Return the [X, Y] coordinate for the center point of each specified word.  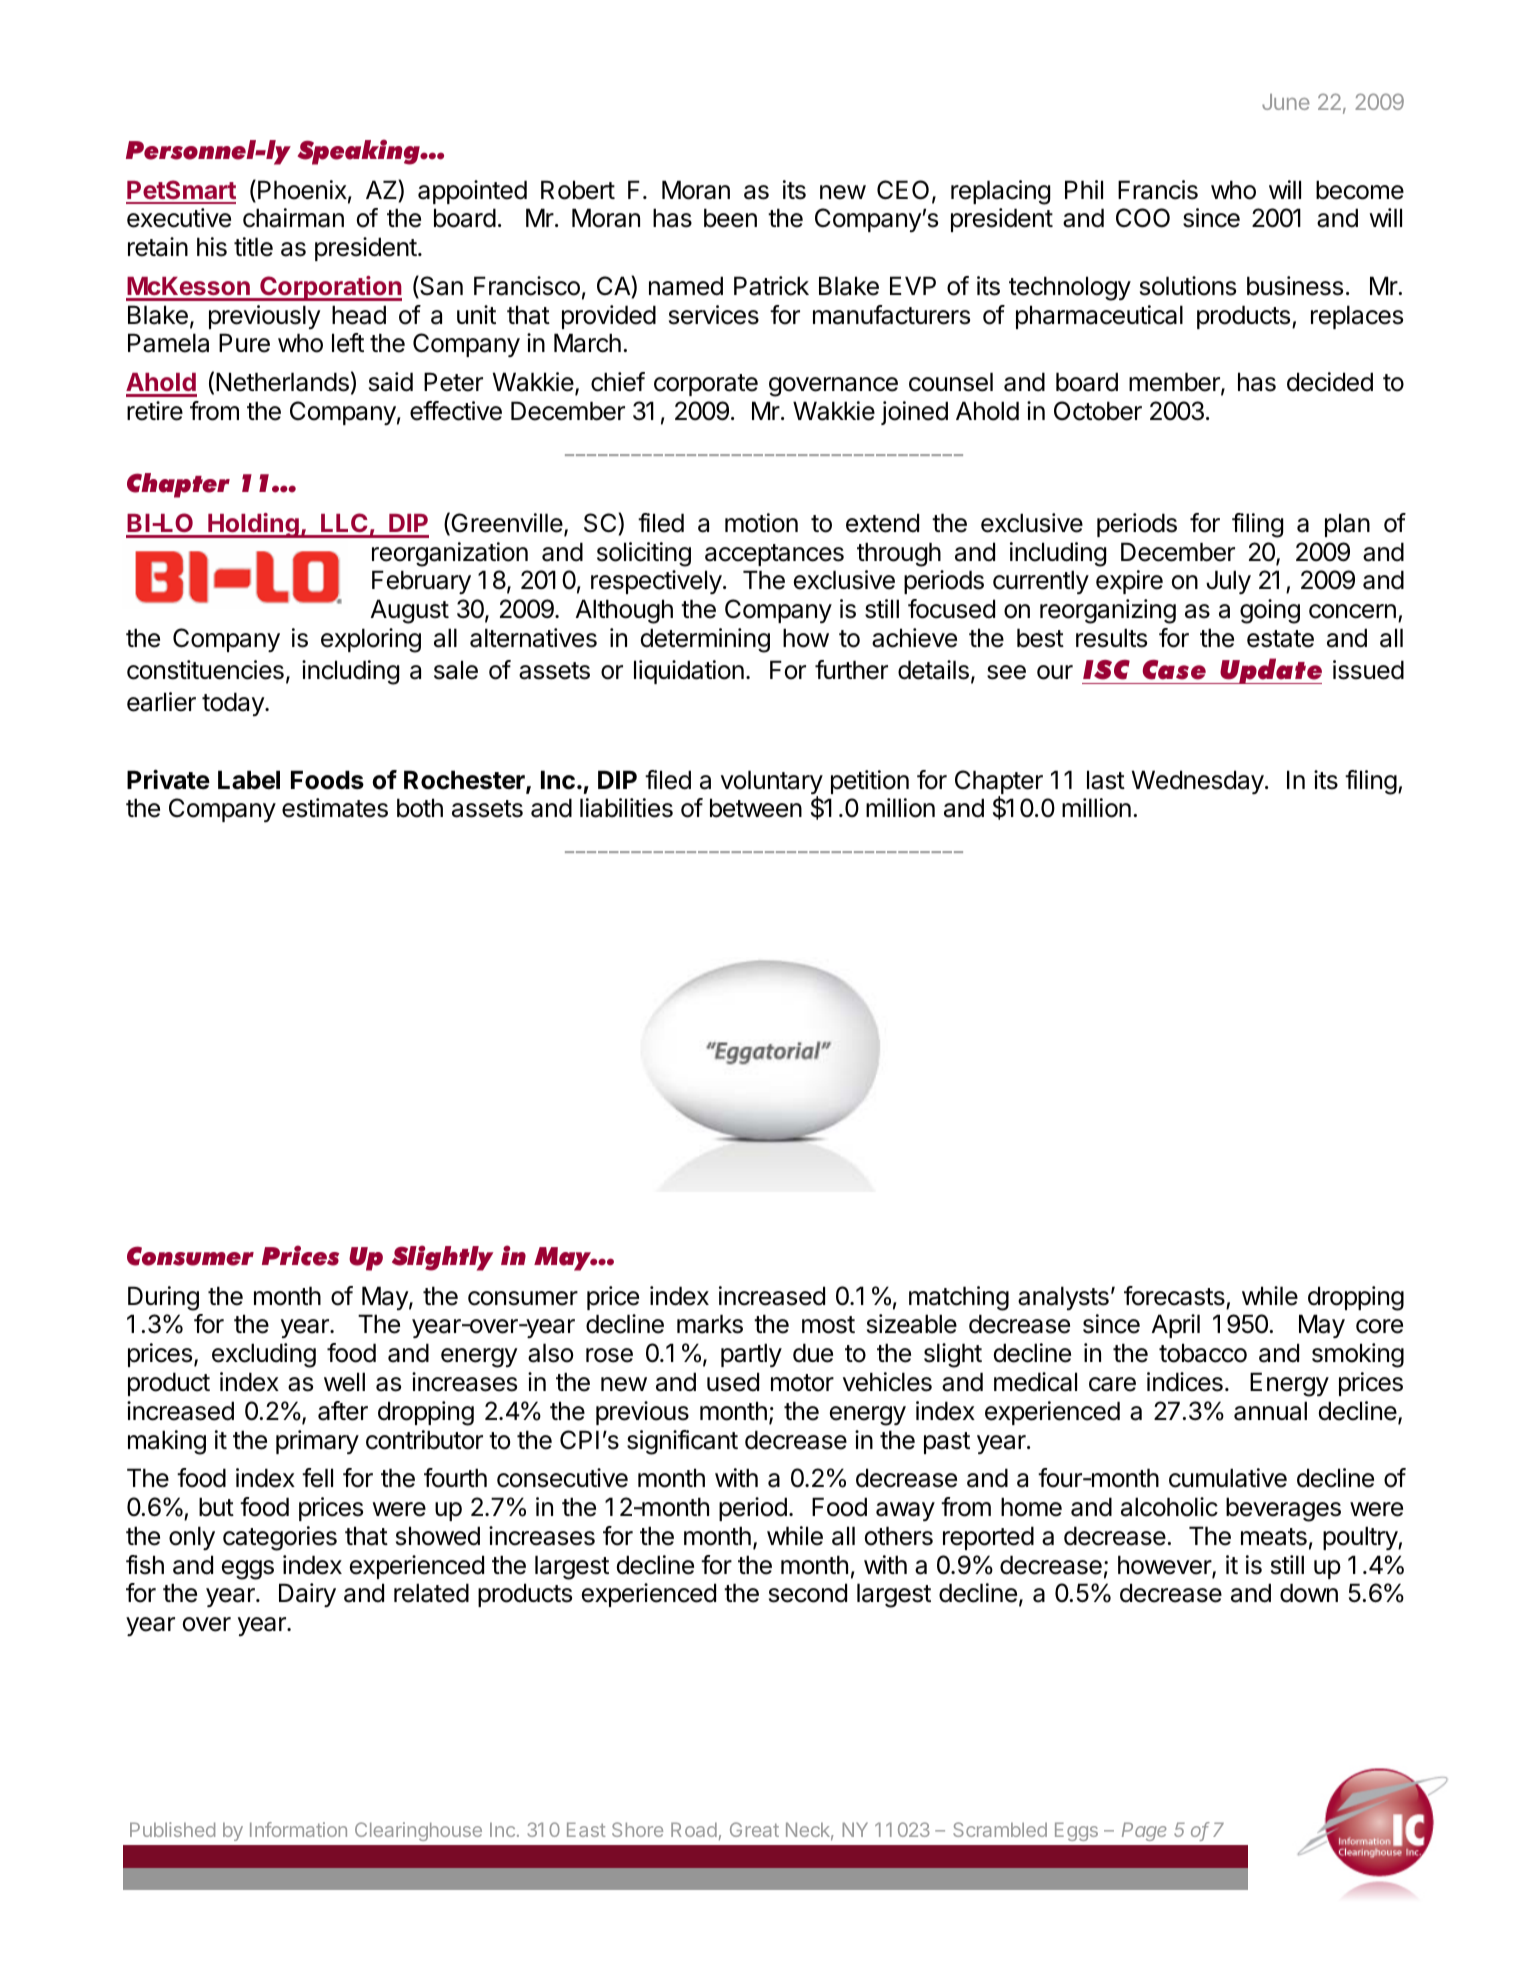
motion [761, 523]
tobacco [1203, 1353]
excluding [264, 1355]
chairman [293, 218]
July [1228, 582]
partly [751, 1355]
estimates [335, 808]
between [756, 808]
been [730, 218]
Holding [253, 525]
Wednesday [1198, 782]
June [1286, 102]
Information [298, 1829]
